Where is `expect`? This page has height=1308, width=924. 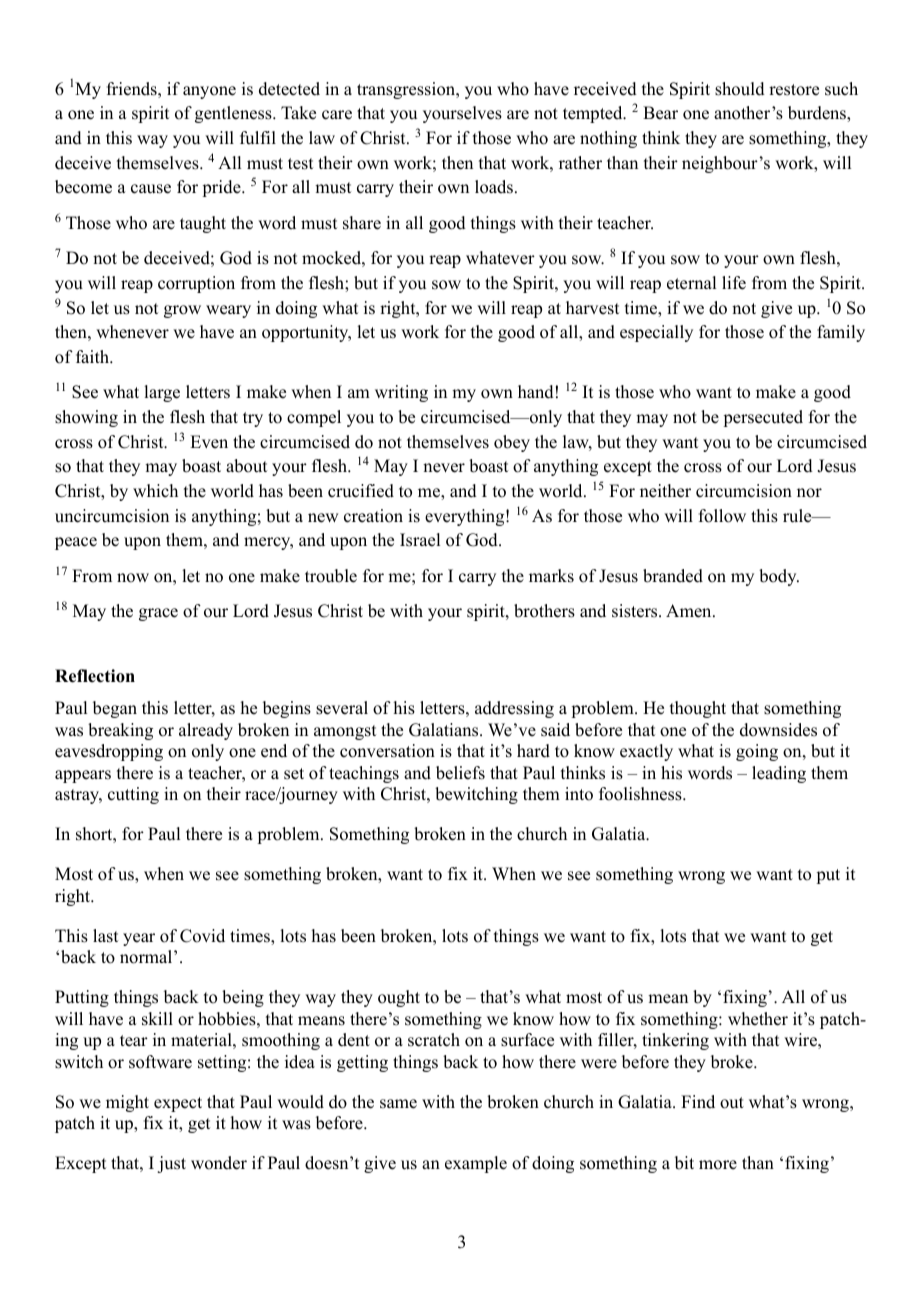 expect is located at coordinates (178, 1104).
